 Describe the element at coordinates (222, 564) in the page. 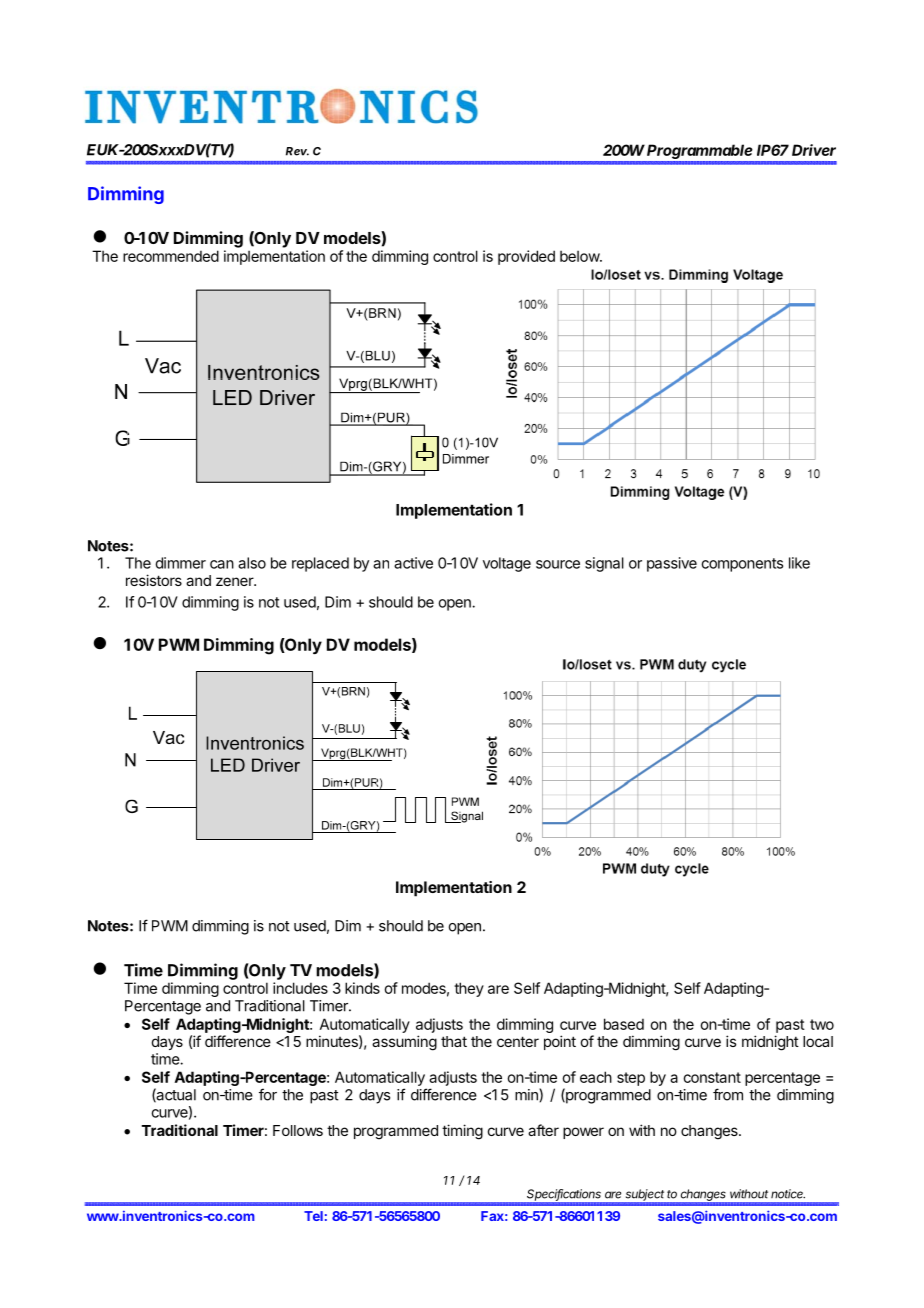

I see `can` at that location.
